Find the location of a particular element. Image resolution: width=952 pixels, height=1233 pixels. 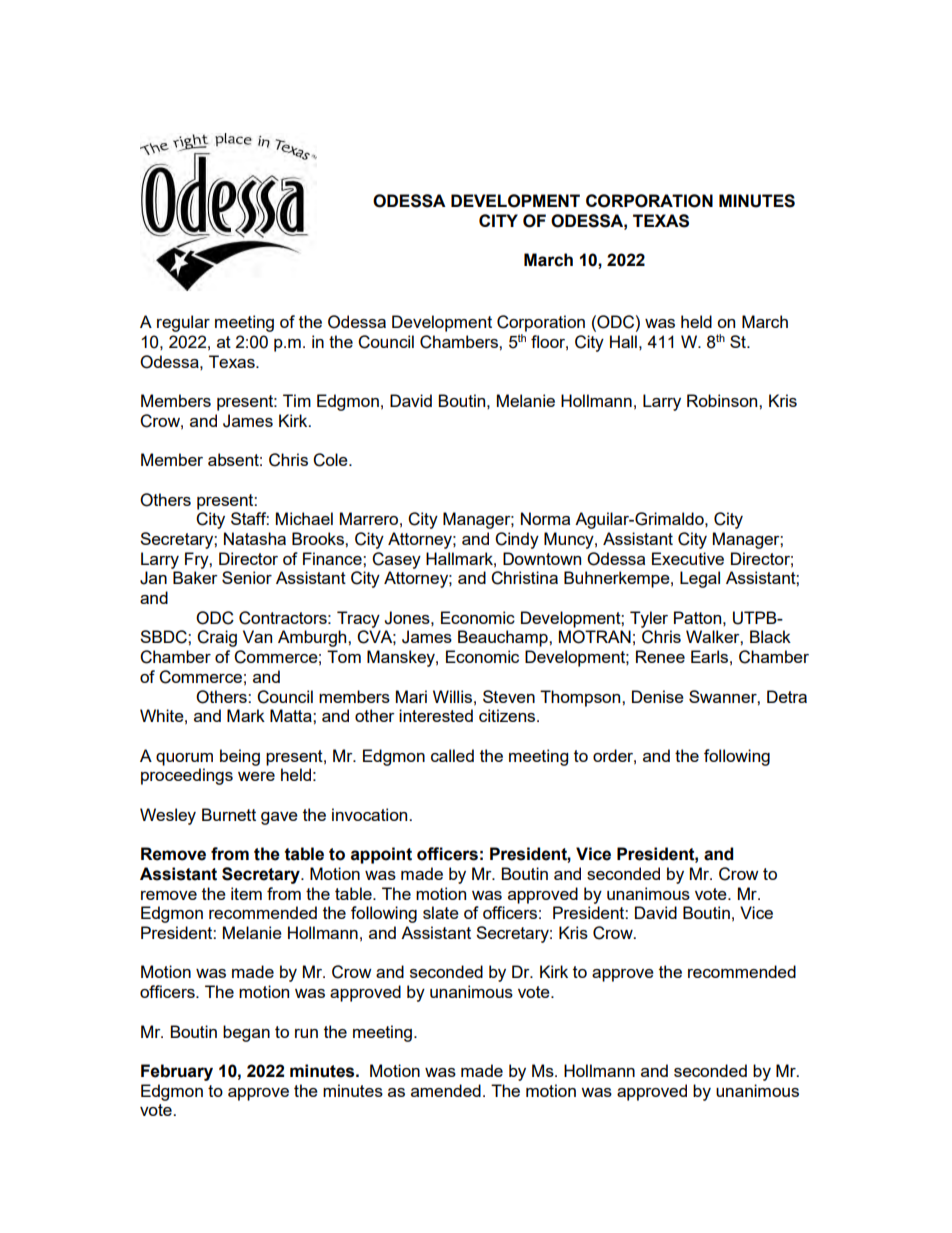

Cindy is located at coordinates (517, 540).
